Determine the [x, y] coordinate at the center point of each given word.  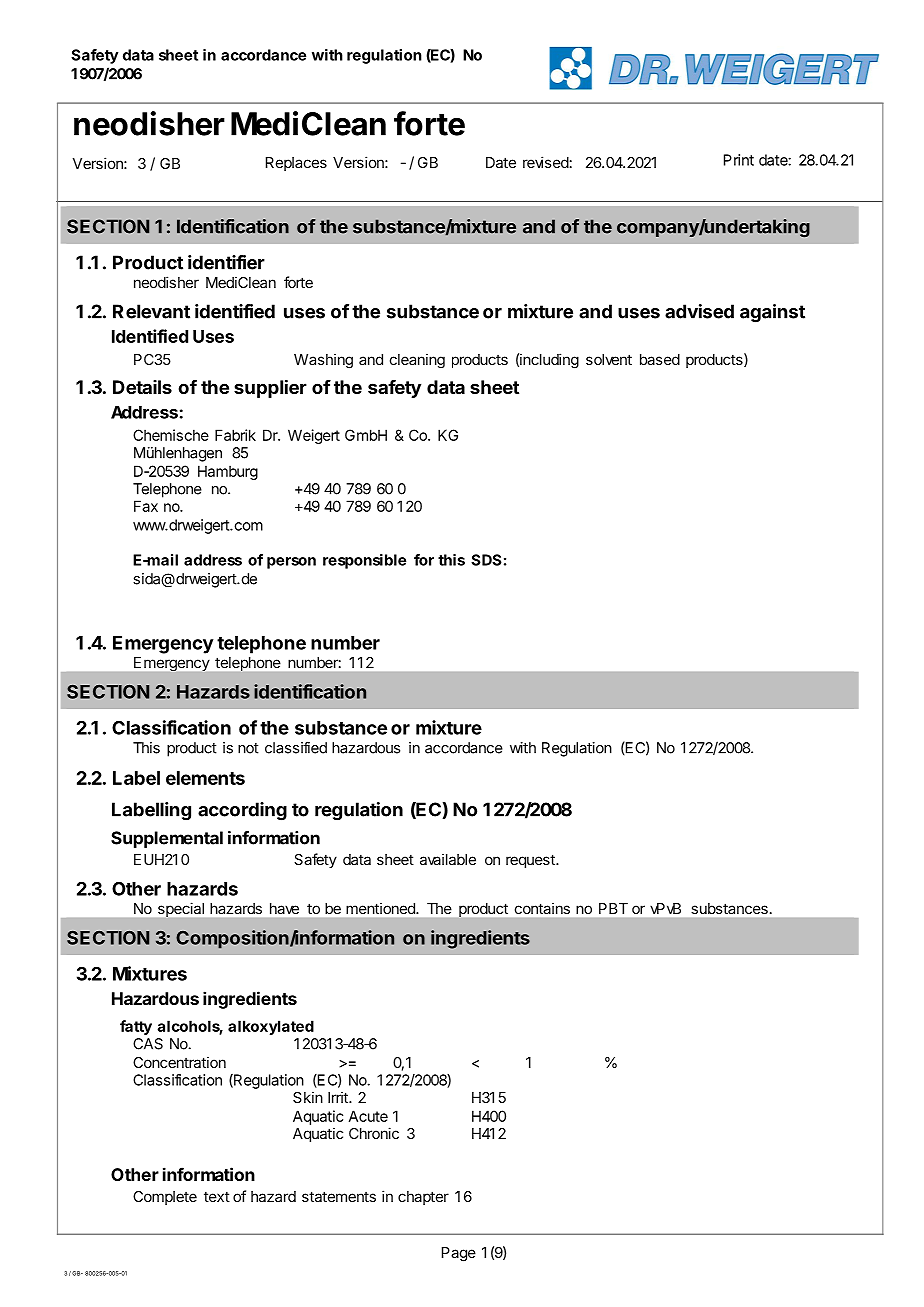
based [660, 359]
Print [739, 160]
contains [542, 908]
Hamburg [228, 472]
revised [546, 162]
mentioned [381, 908]
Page [459, 1254]
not [248, 748]
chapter [423, 1198]
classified [296, 747]
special [181, 910]
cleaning [417, 361]
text [217, 1196]
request [531, 861]
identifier [226, 262]
